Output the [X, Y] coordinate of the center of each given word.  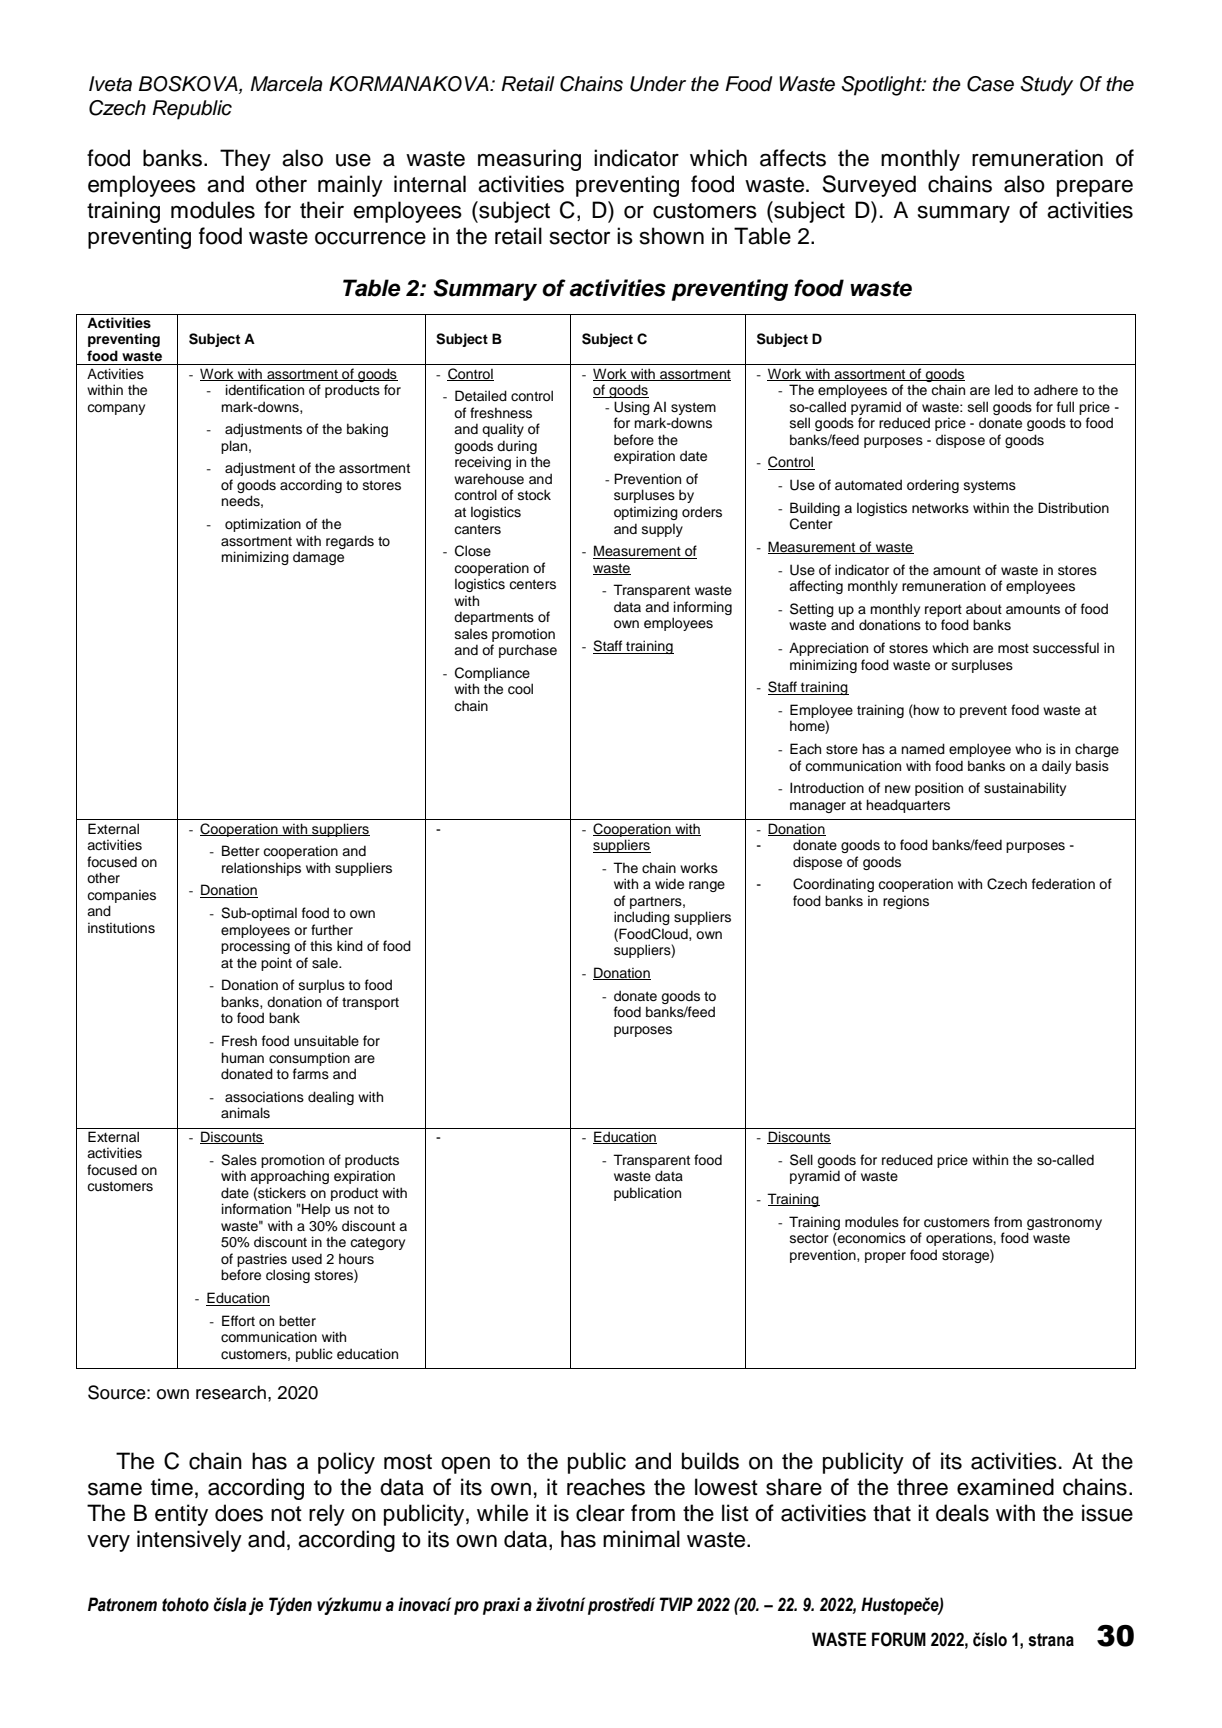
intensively [189, 1541]
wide [669, 884]
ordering [933, 486]
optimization [263, 525]
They [245, 160]
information [256, 1208]
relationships [261, 869]
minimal [641, 1539]
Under [658, 84]
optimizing [646, 513]
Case [990, 84]
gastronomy [1064, 1224]
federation [1063, 884]
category [377, 1243]
